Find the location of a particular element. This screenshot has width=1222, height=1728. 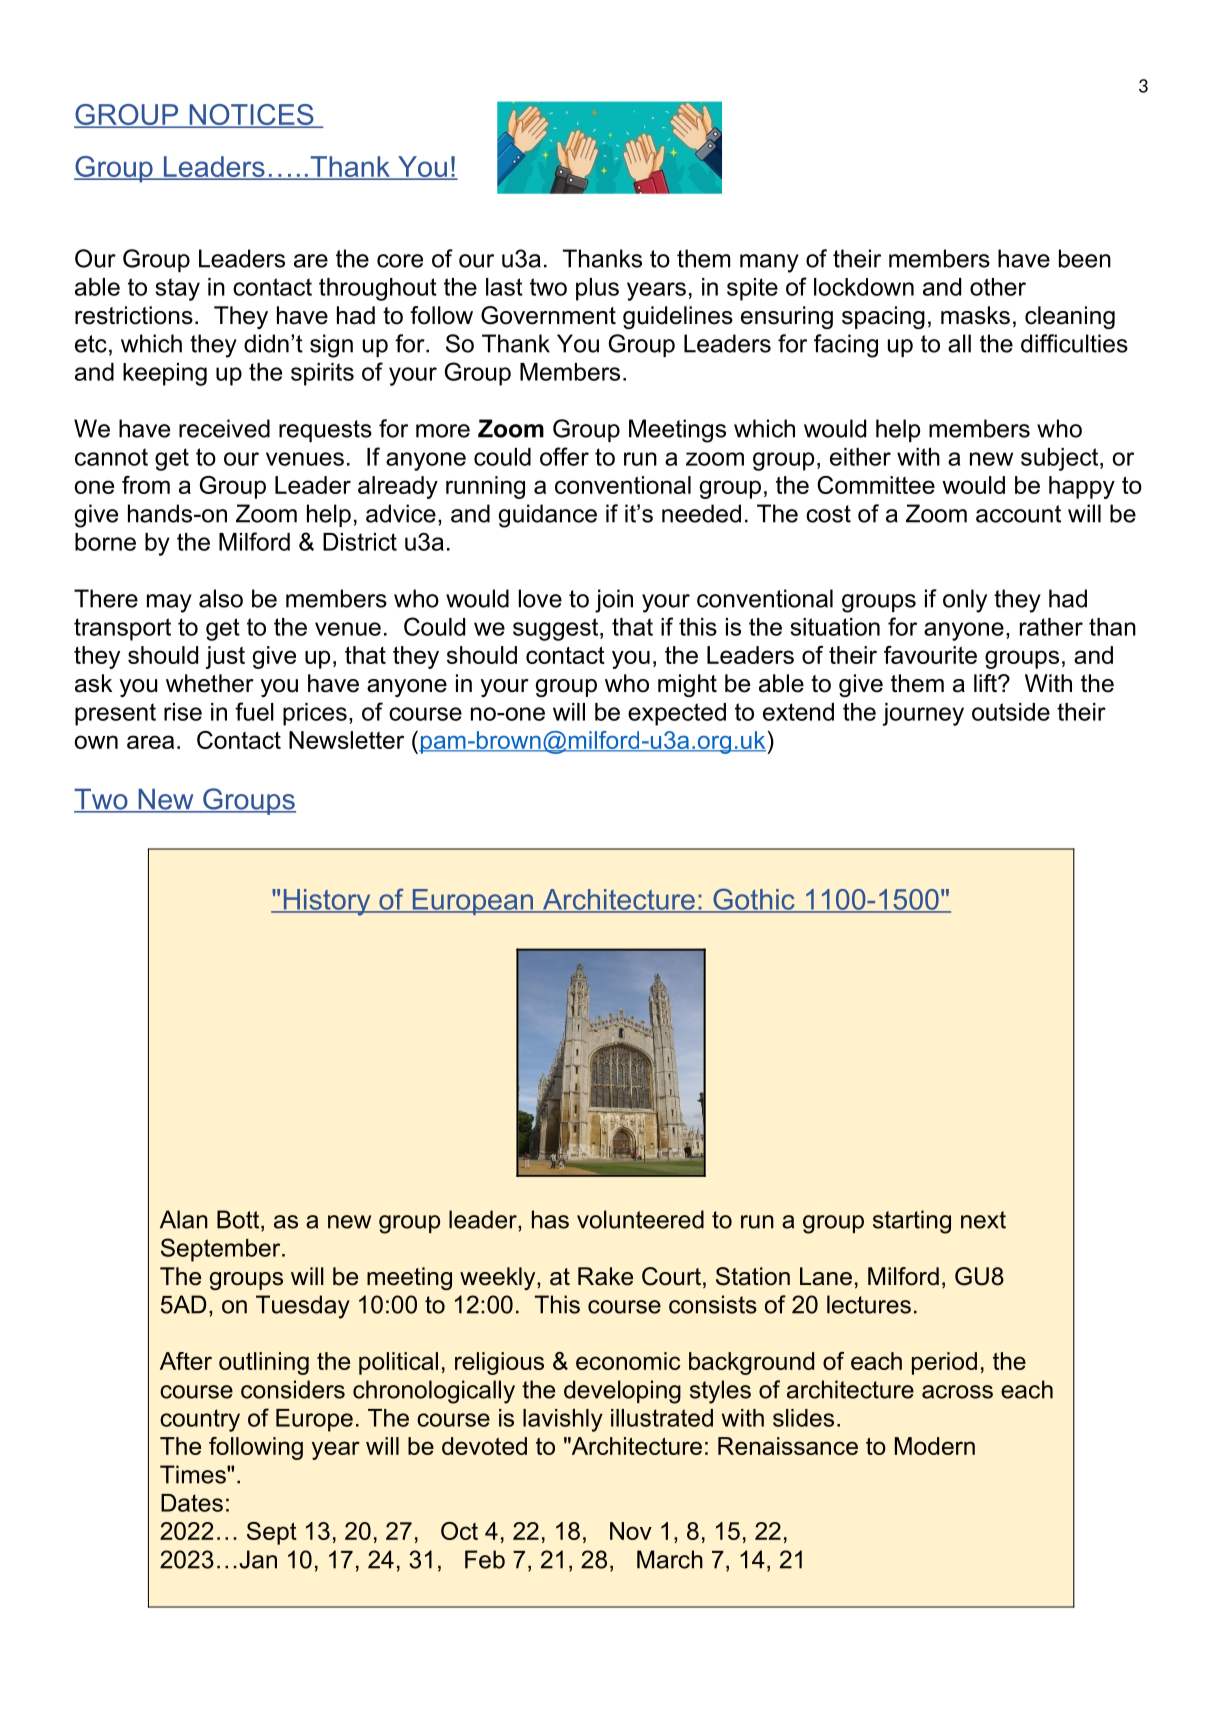

other is located at coordinates (998, 287).
